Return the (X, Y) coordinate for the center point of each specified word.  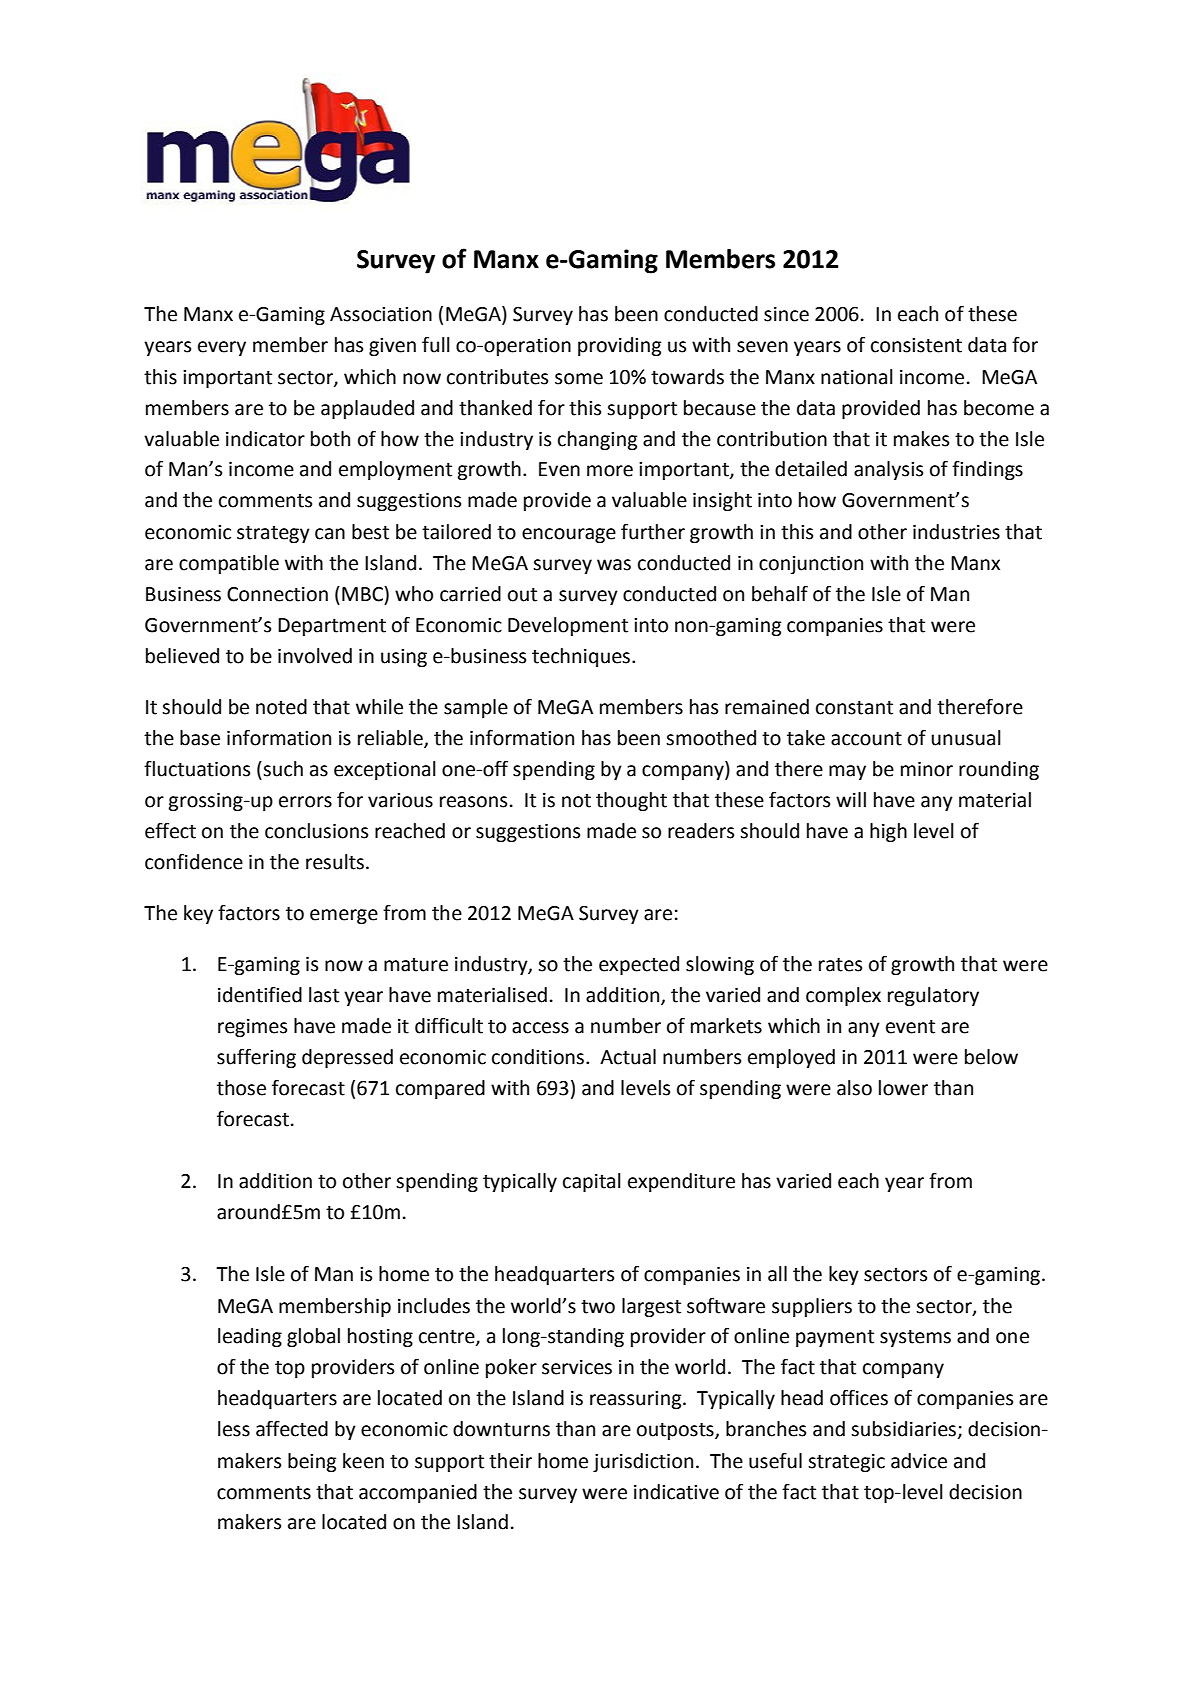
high (888, 832)
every (222, 348)
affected (292, 1429)
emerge (344, 916)
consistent (916, 345)
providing (619, 346)
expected (639, 965)
